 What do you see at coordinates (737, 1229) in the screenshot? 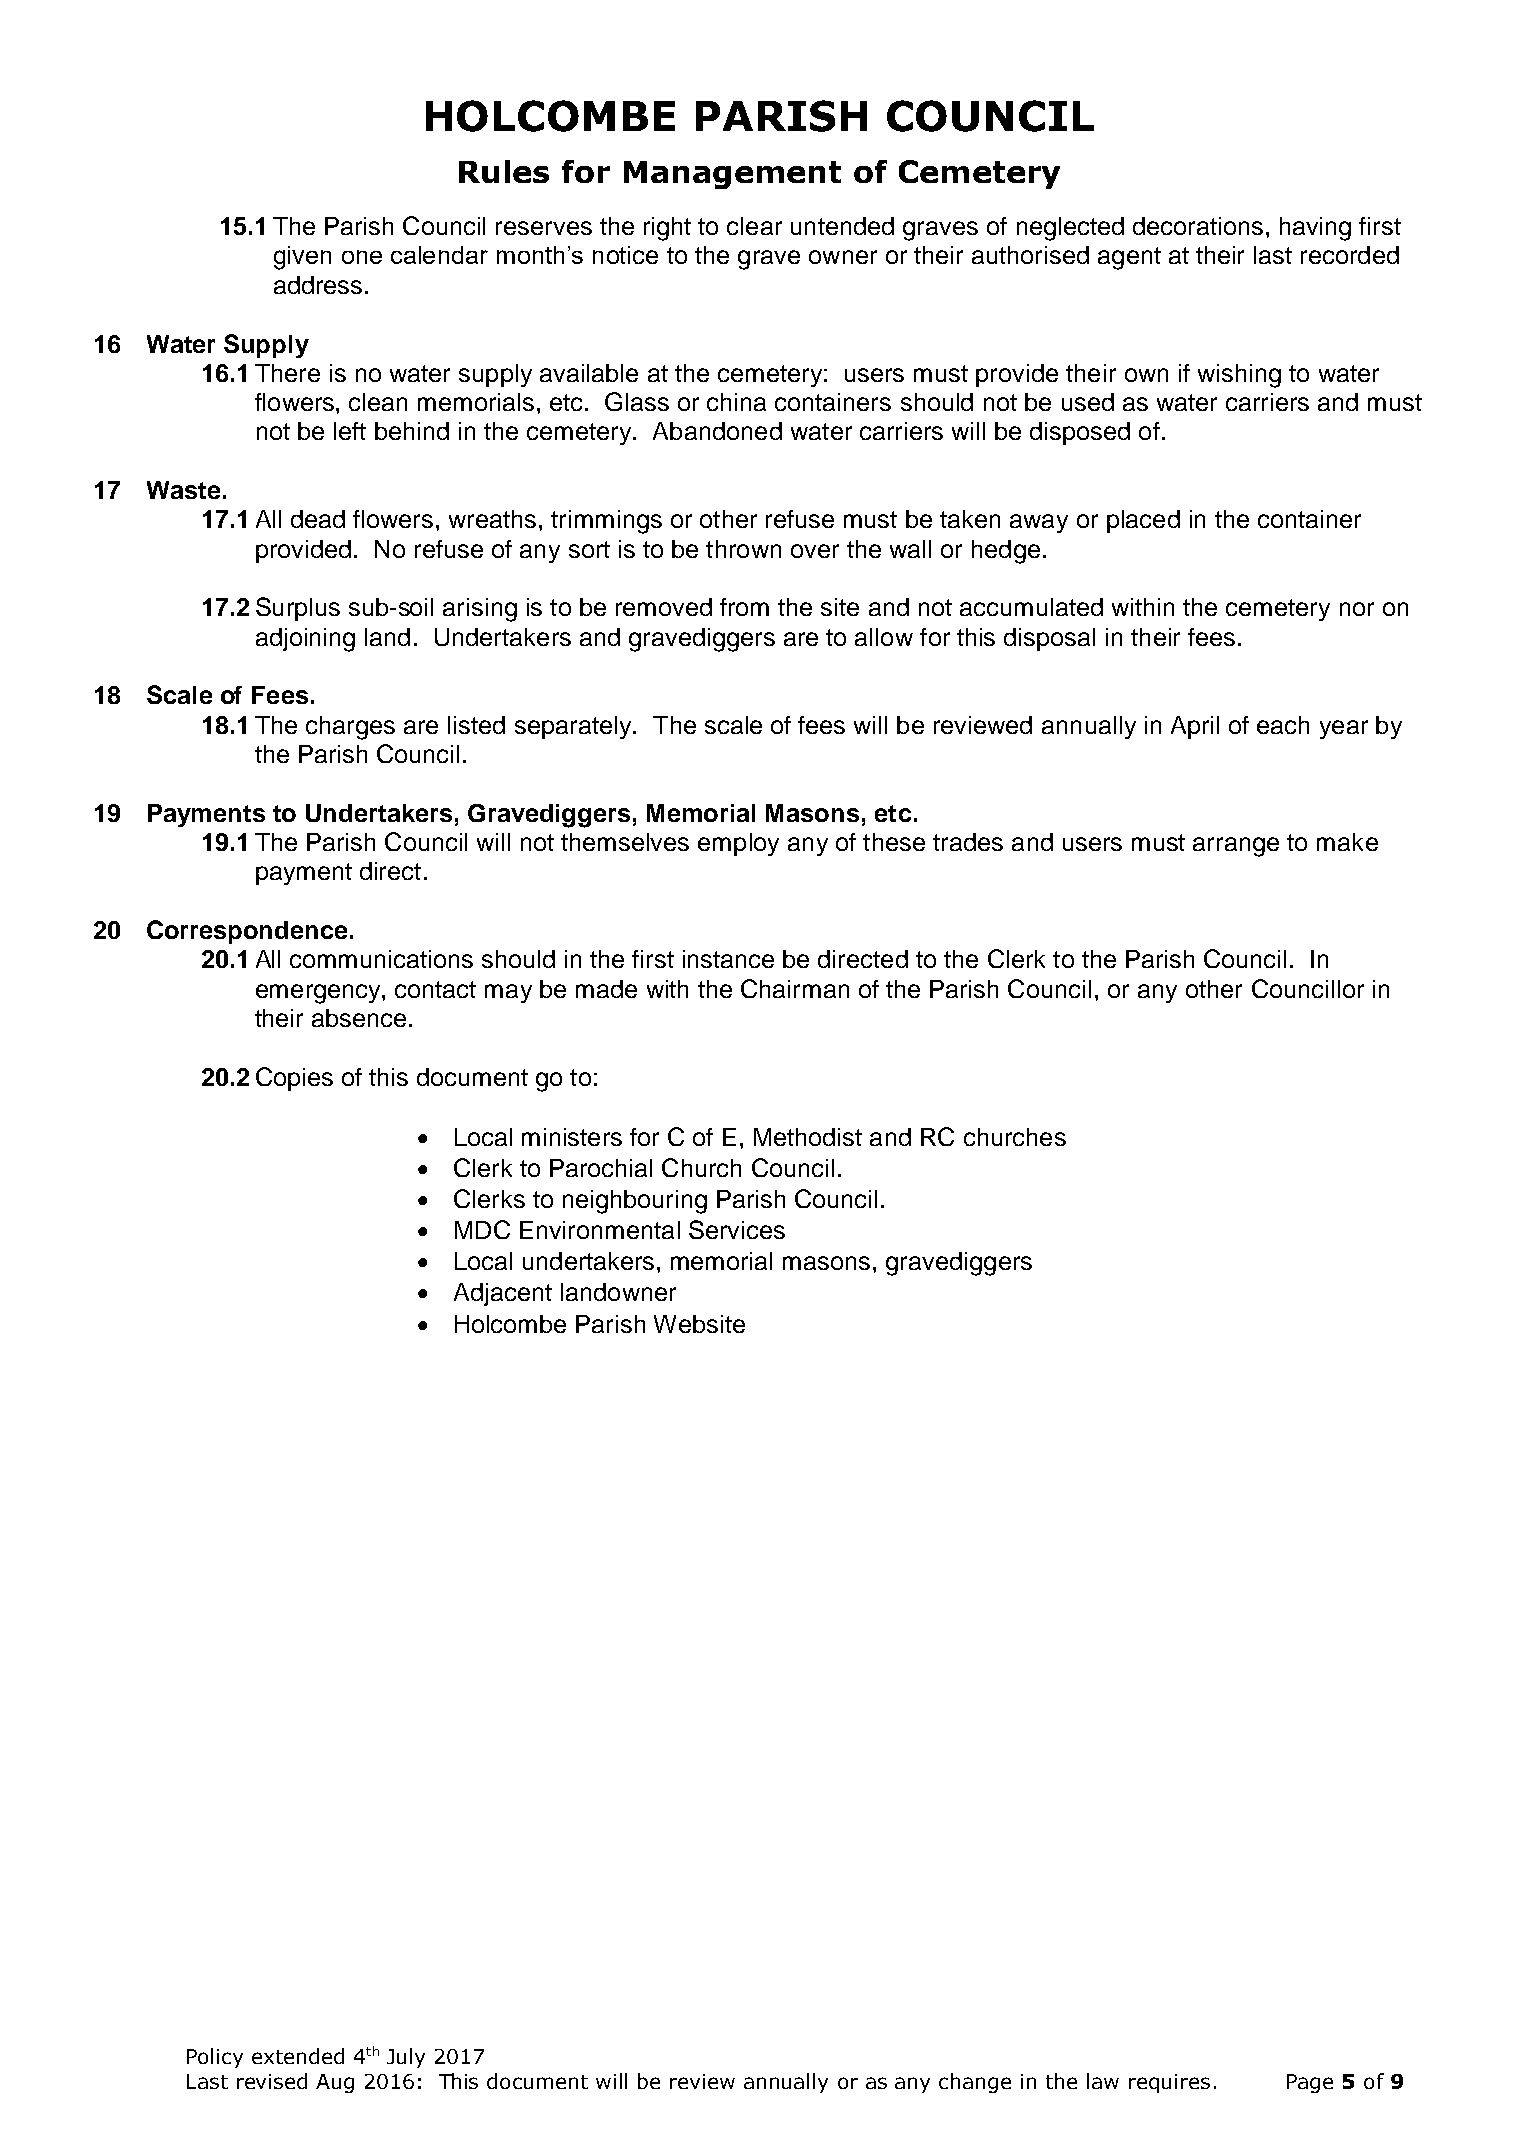
I see `Services` at bounding box center [737, 1229].
